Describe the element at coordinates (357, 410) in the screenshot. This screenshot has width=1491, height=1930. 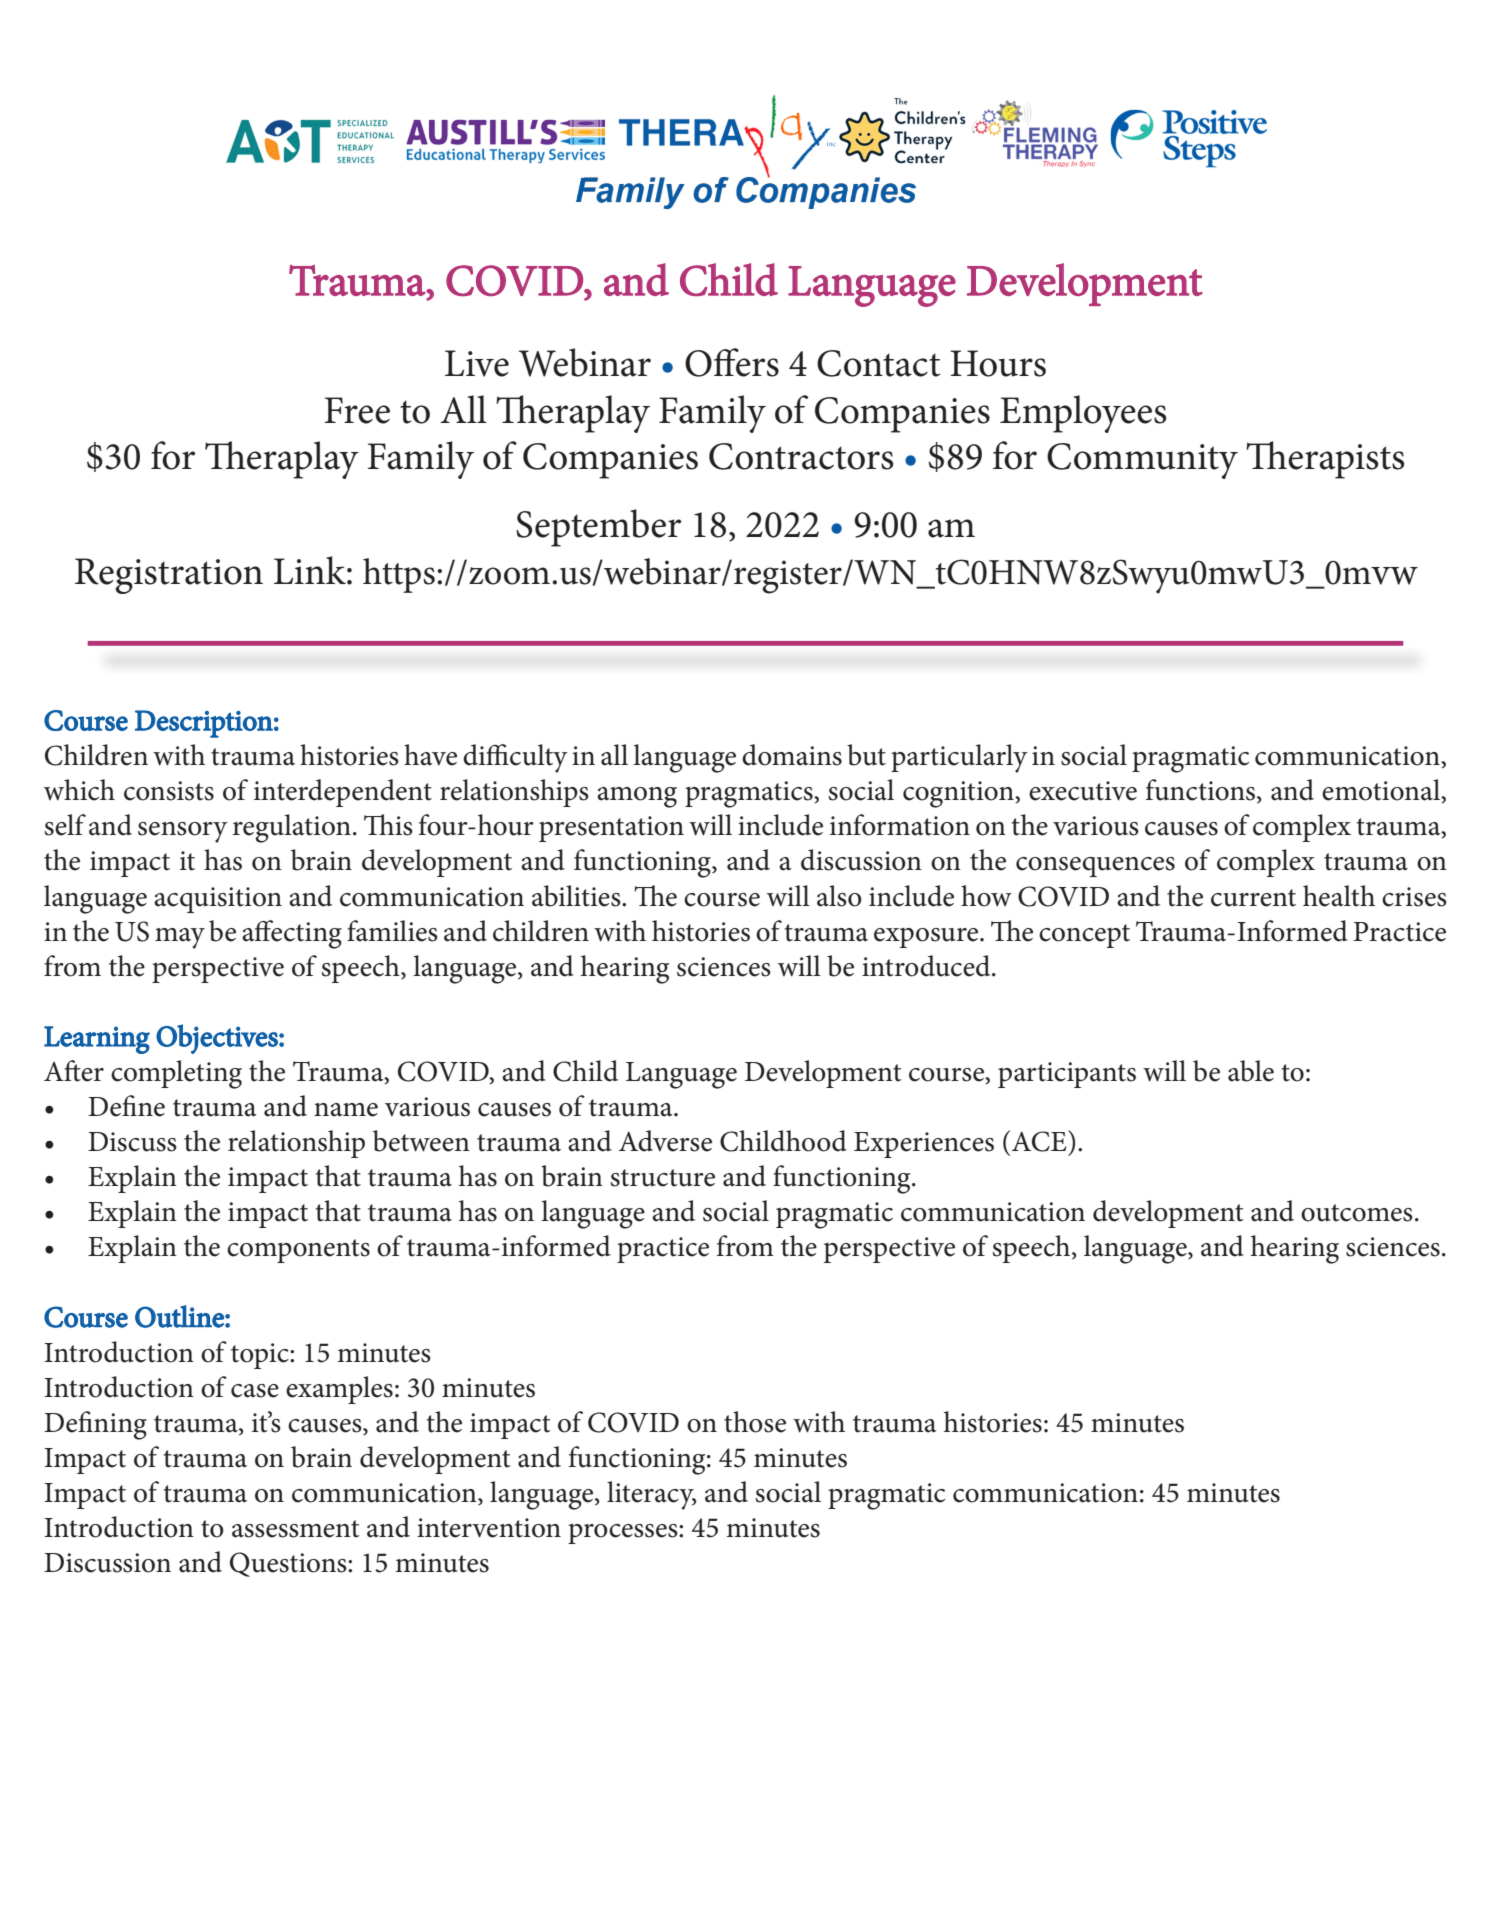
I see `Free` at that location.
